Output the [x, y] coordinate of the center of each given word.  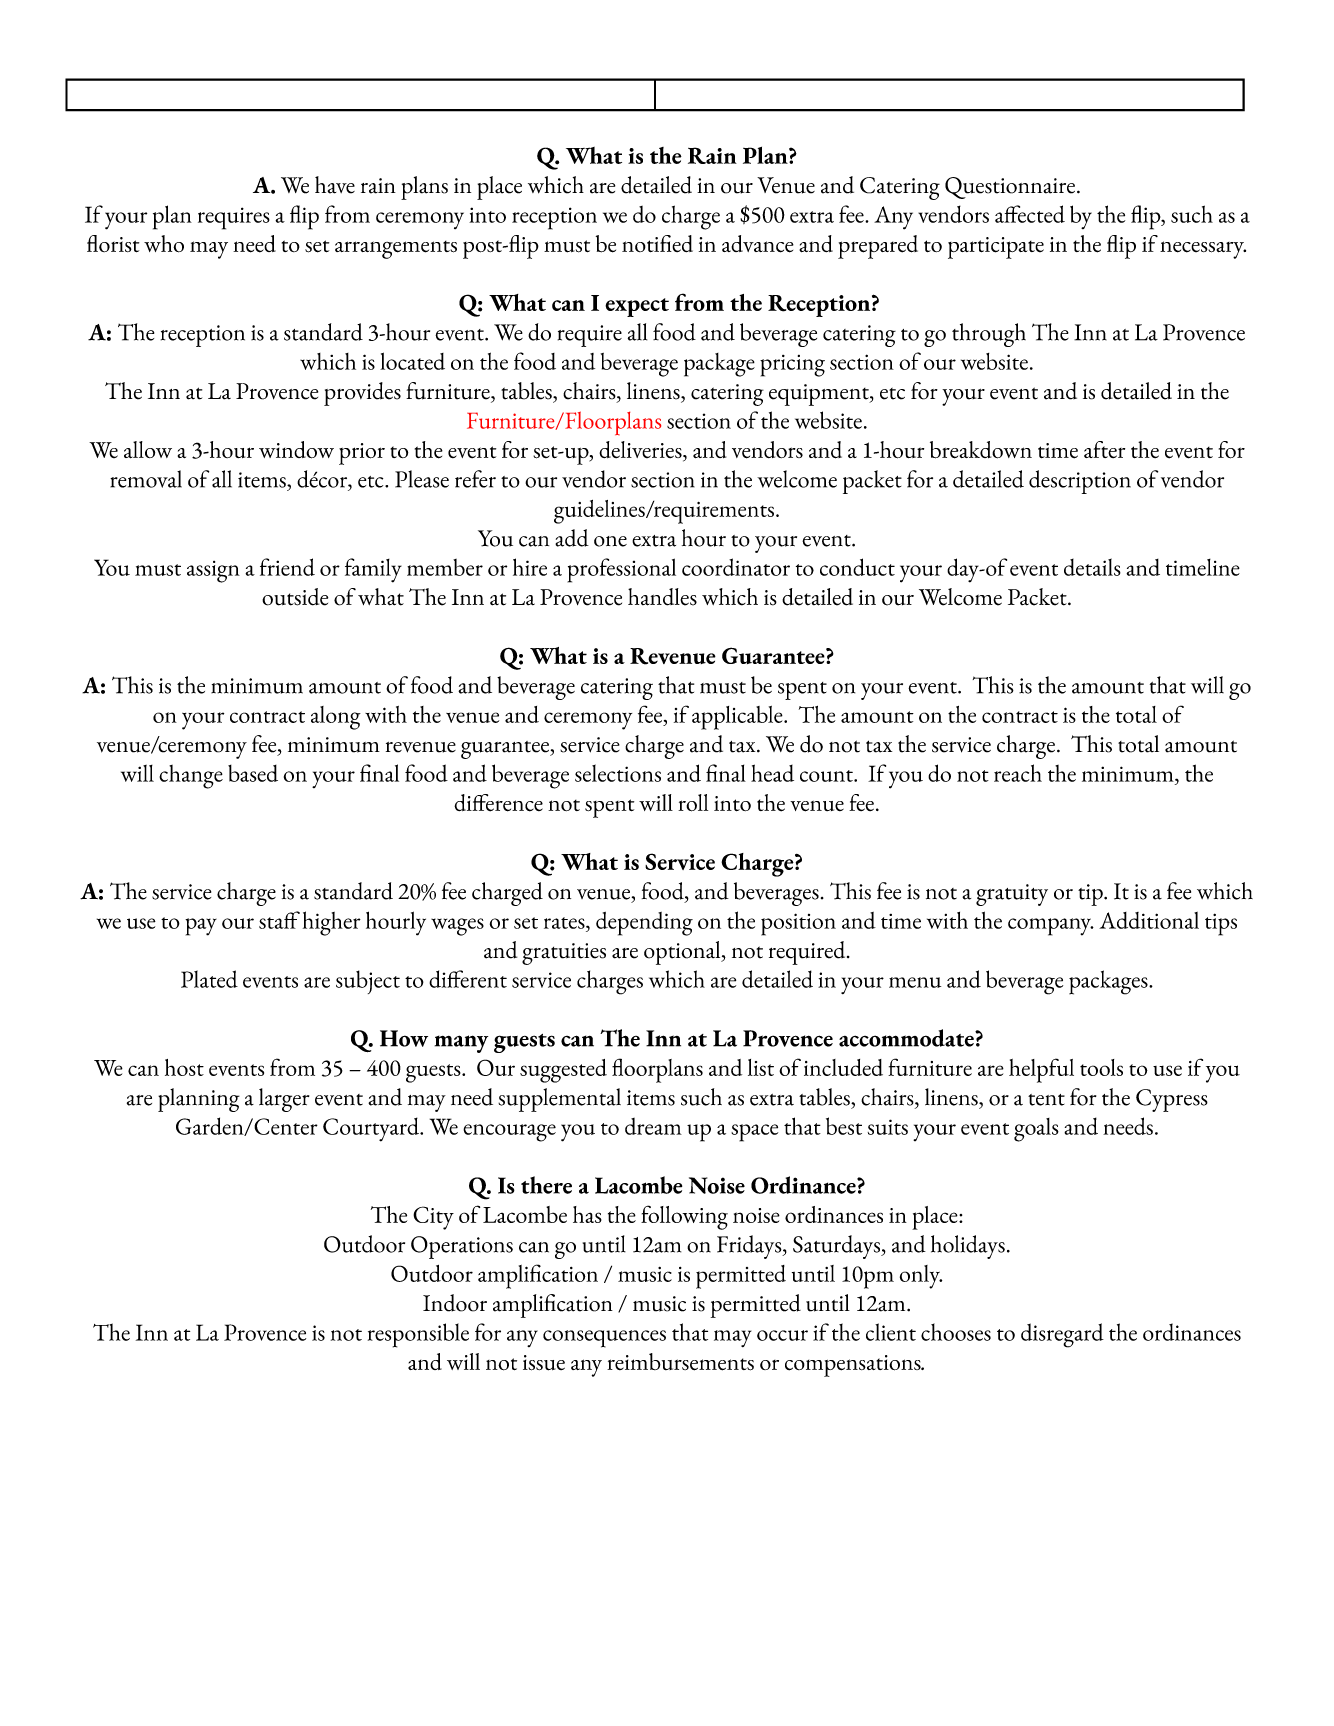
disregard [1062, 1335]
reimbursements [680, 1362]
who [164, 244]
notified [657, 243]
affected [1030, 214]
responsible [418, 1335]
